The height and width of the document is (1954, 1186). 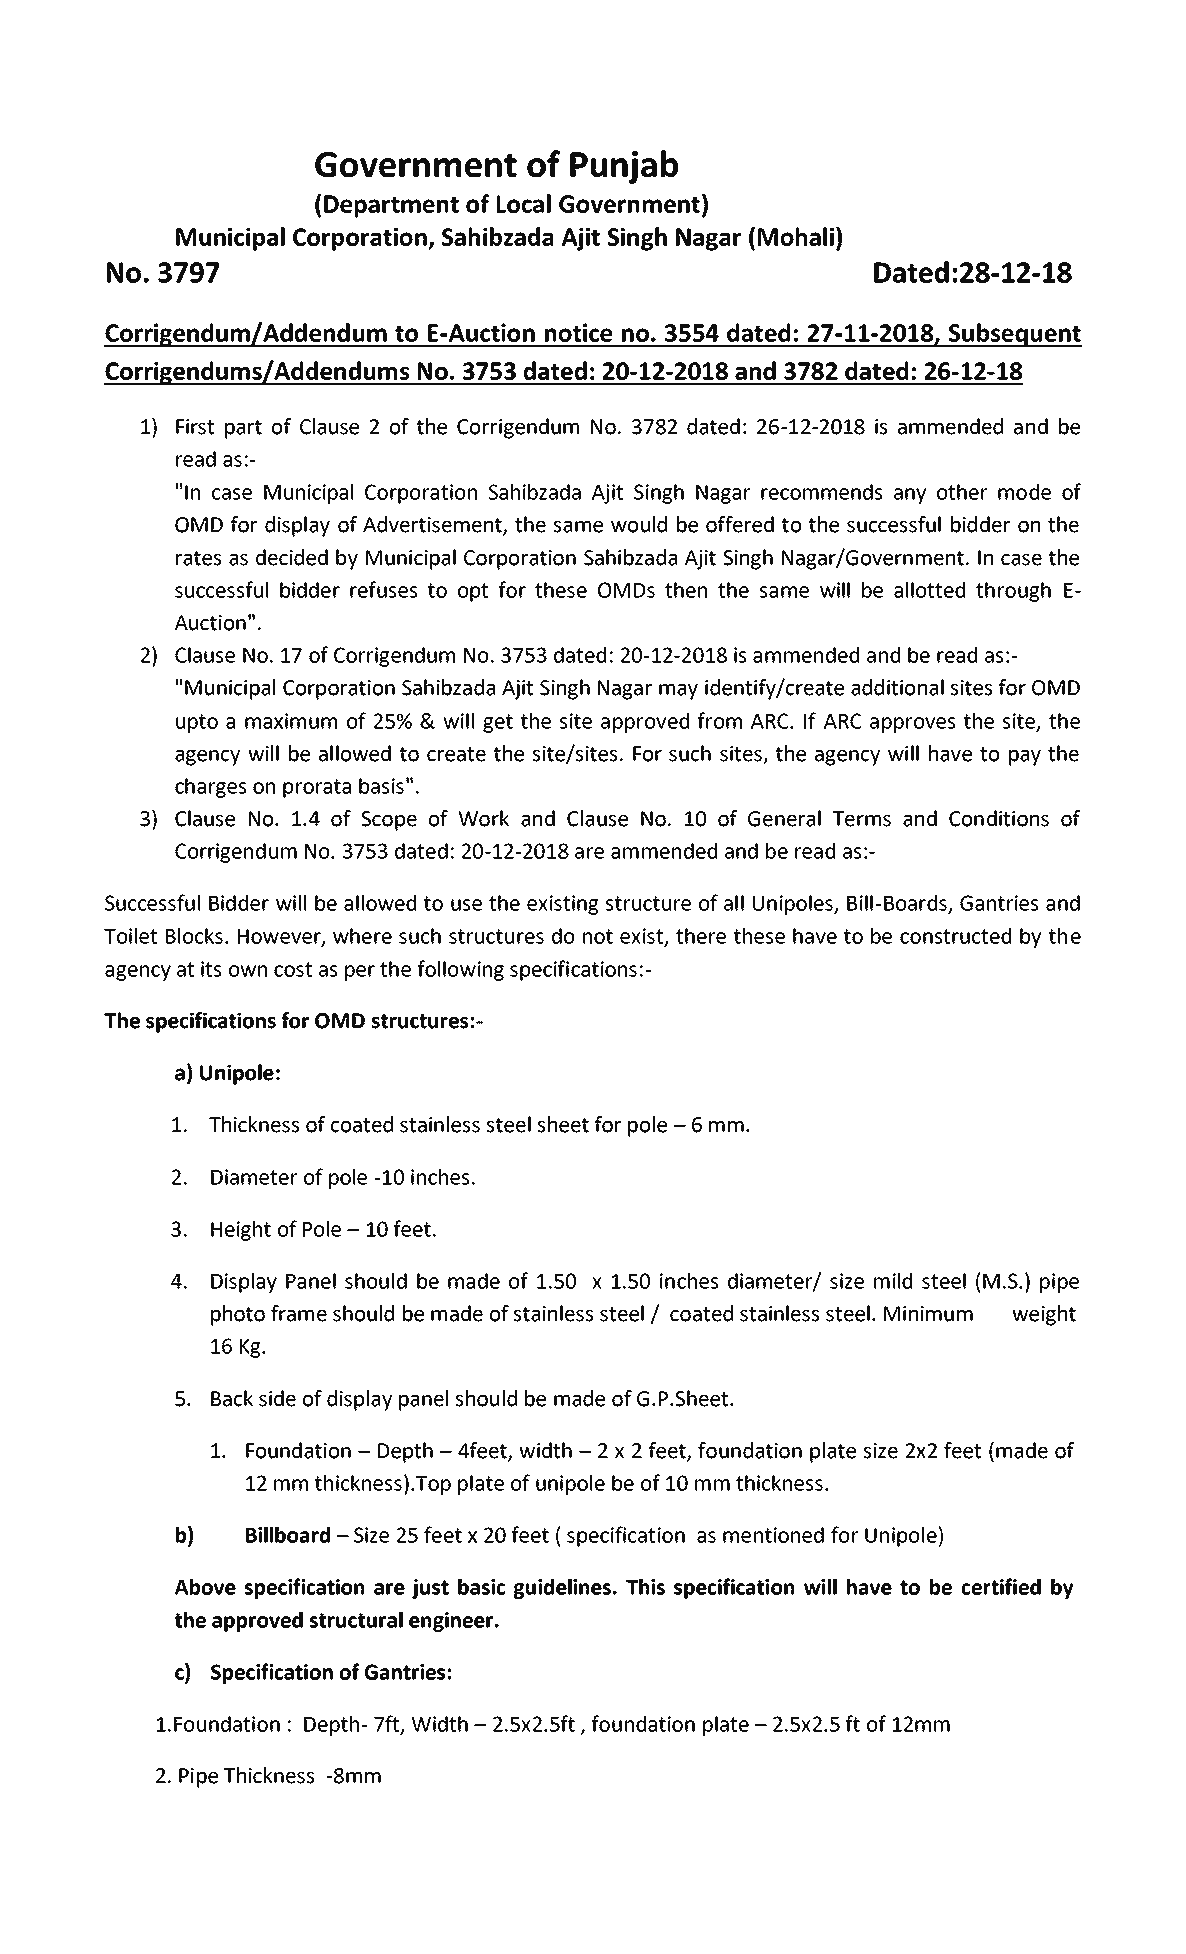 What do you see at coordinates (562, 1589) in the document?
I see `guidelines` at bounding box center [562, 1589].
